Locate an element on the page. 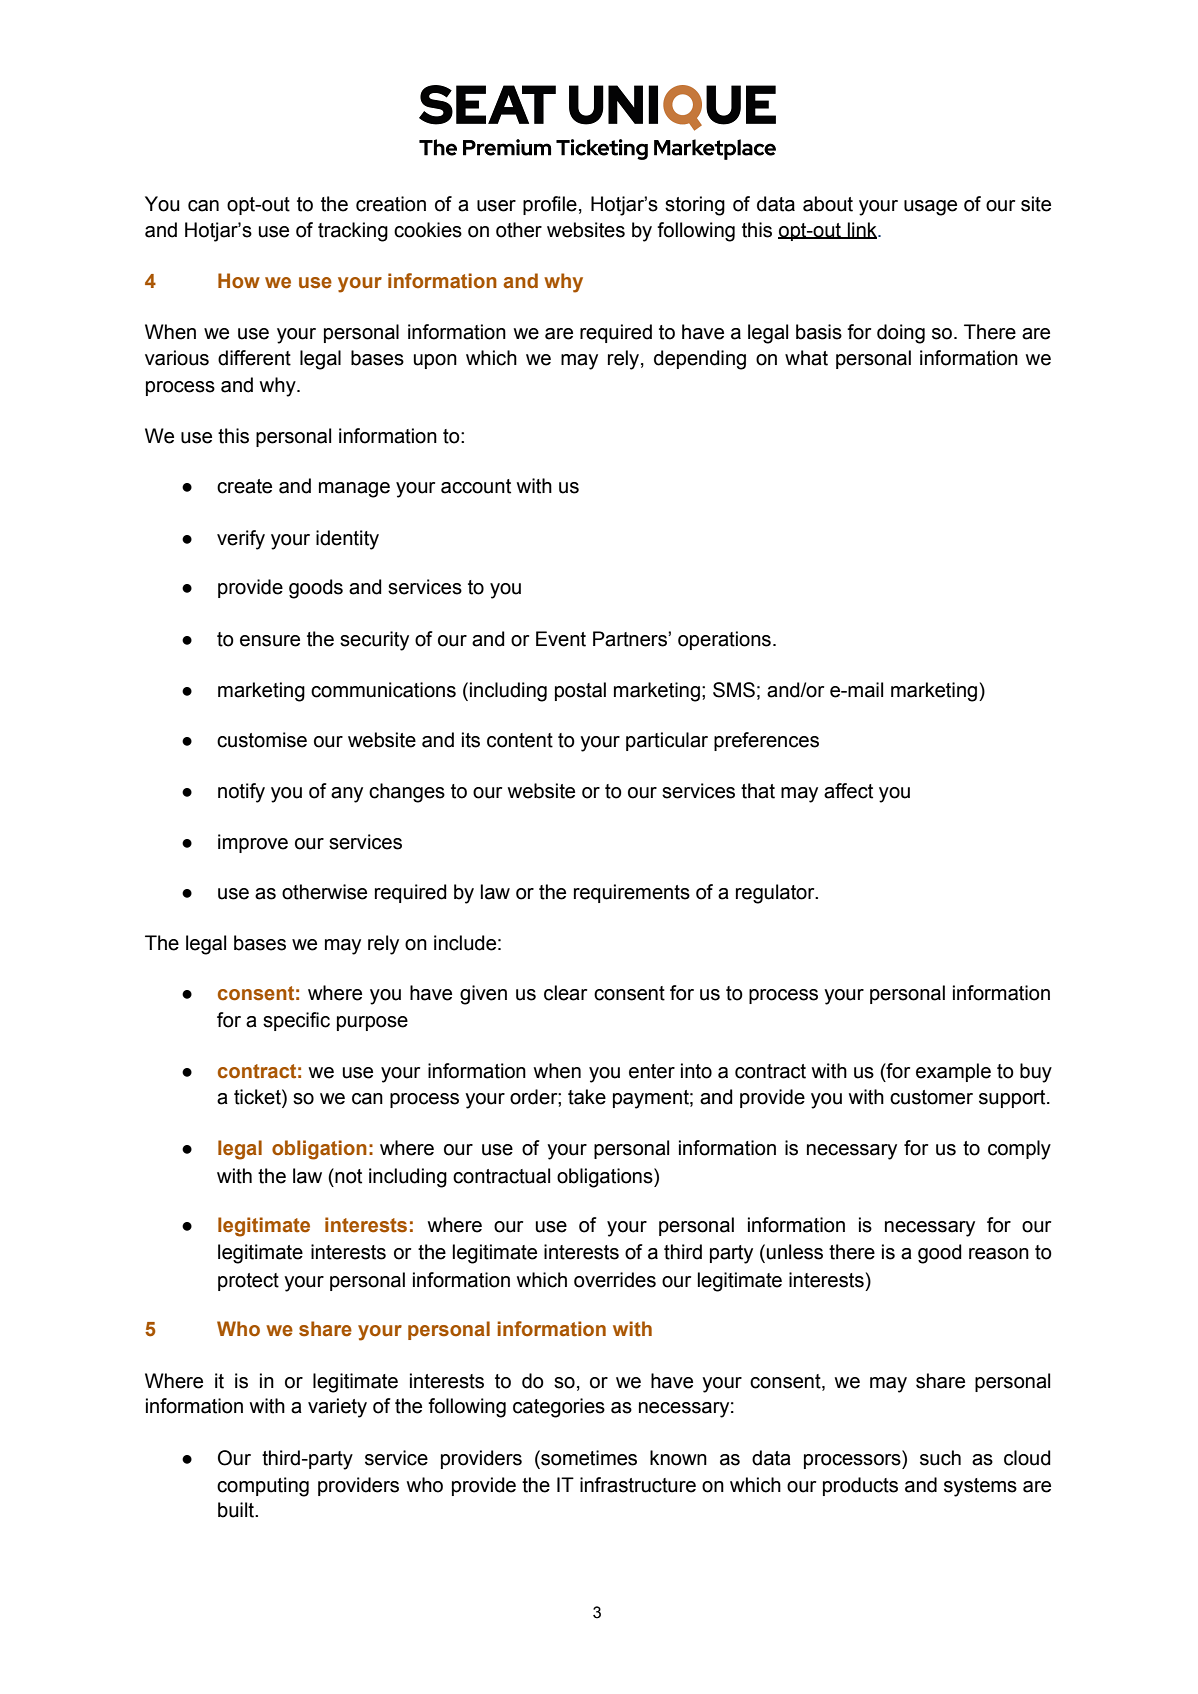 The height and width of the page is (1694, 1198). usage is located at coordinates (930, 208).
